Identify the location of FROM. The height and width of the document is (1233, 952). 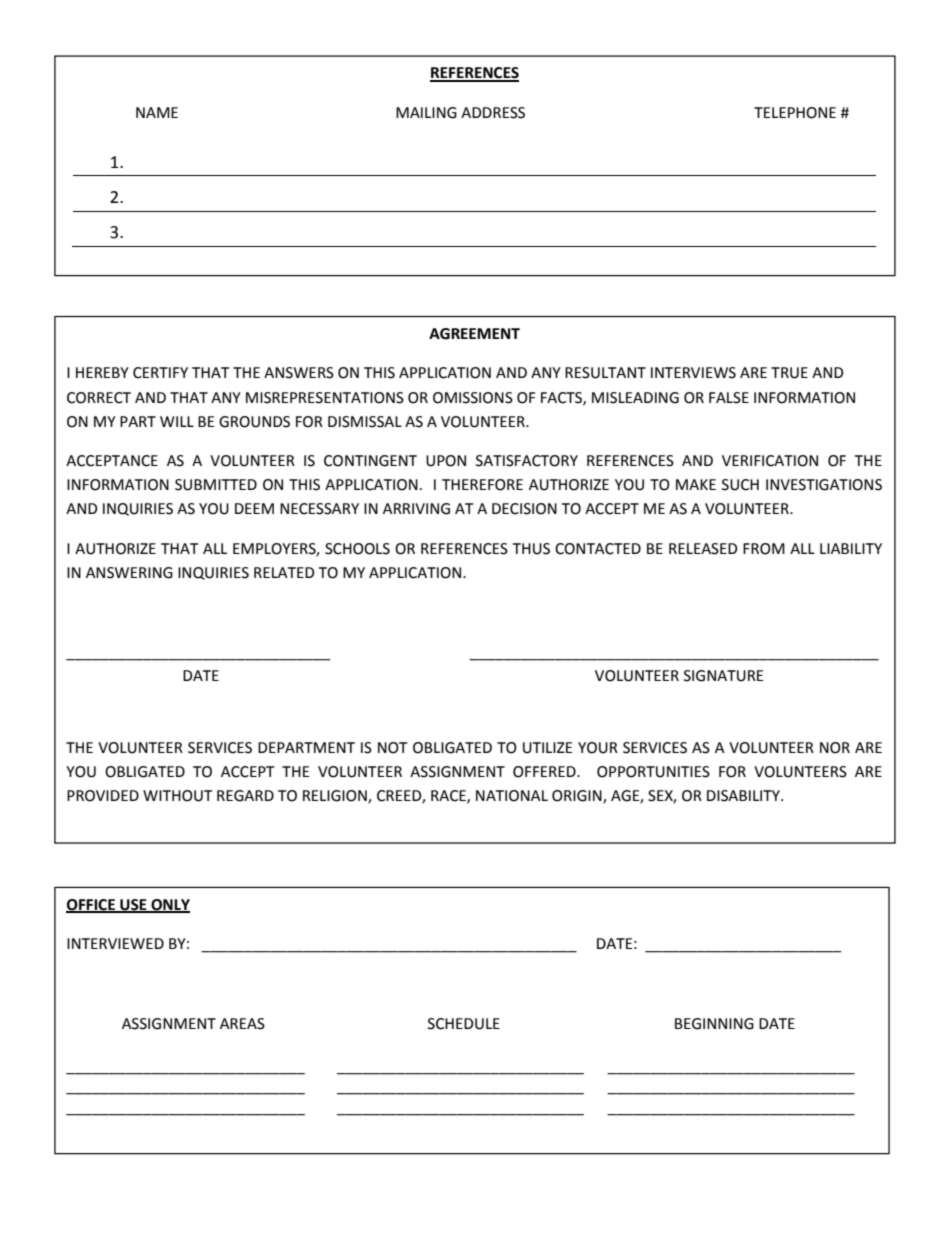
(764, 549).
